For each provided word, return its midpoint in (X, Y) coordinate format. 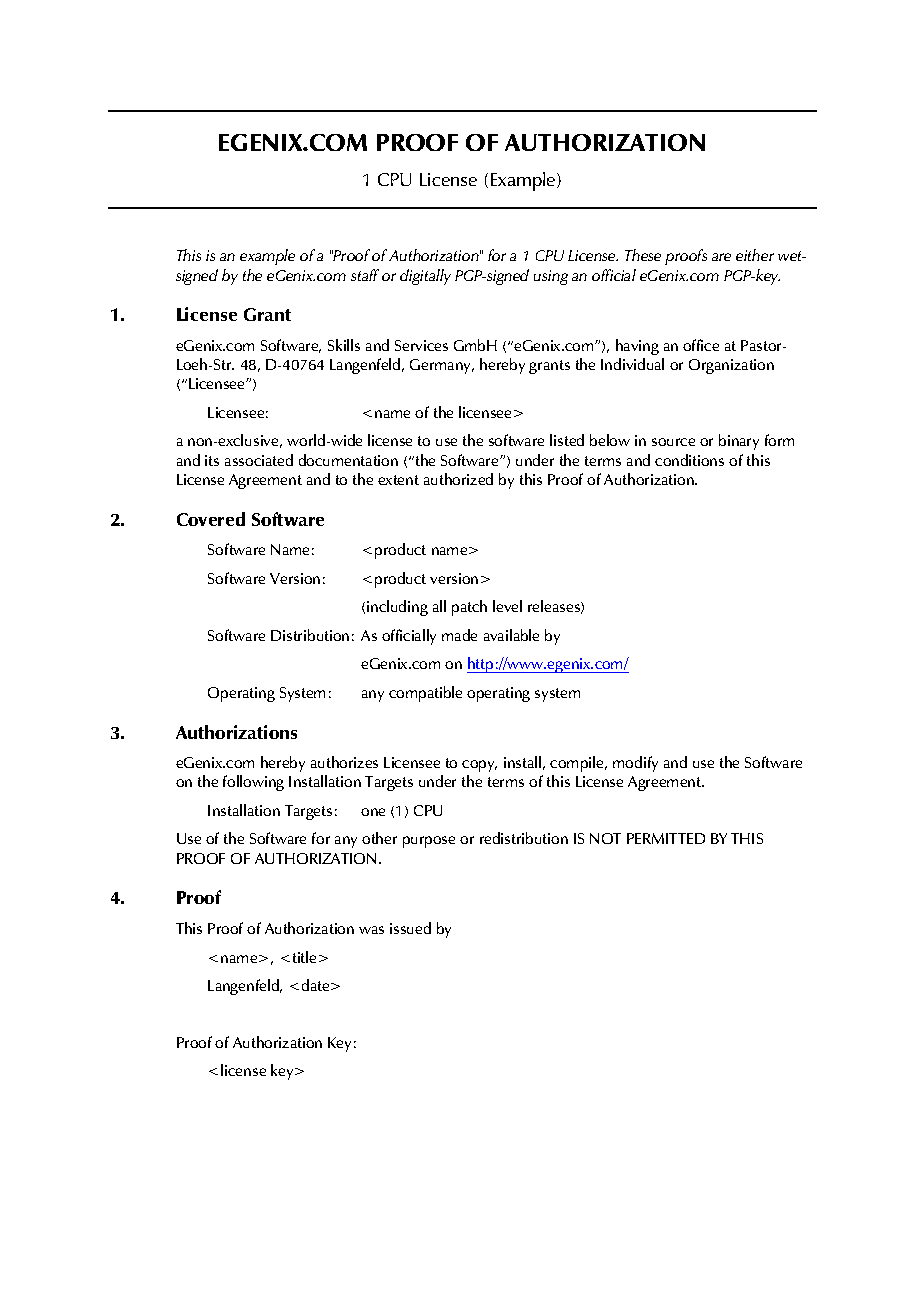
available (511, 635)
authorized (458, 479)
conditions (689, 460)
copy (479, 766)
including (397, 608)
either (755, 255)
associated (259, 460)
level (507, 606)
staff (365, 275)
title (304, 957)
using (551, 277)
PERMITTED (666, 838)
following (253, 783)
